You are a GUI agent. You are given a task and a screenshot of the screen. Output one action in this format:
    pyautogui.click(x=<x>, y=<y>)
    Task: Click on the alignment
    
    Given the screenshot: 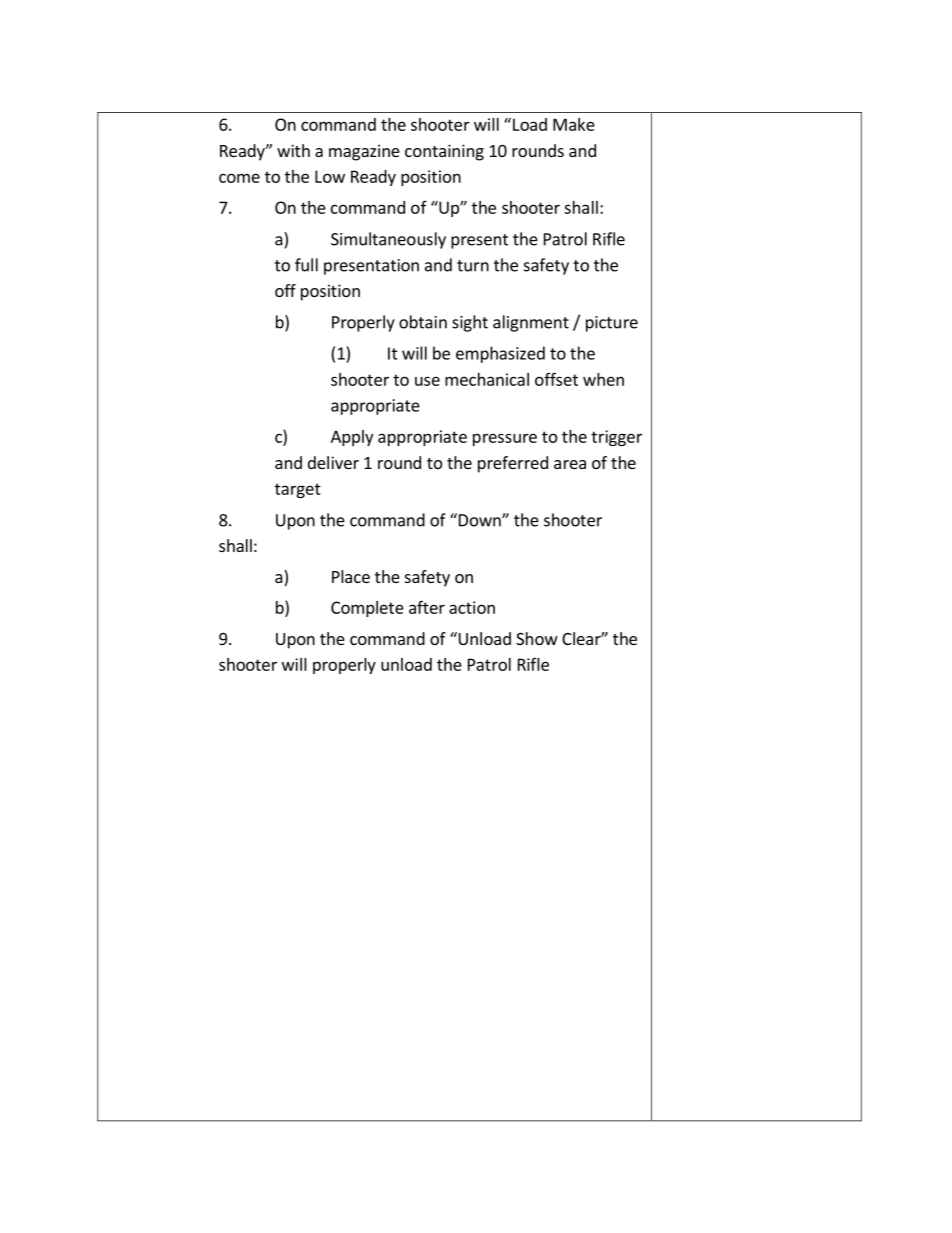 What is the action you would take?
    pyautogui.click(x=531, y=323)
